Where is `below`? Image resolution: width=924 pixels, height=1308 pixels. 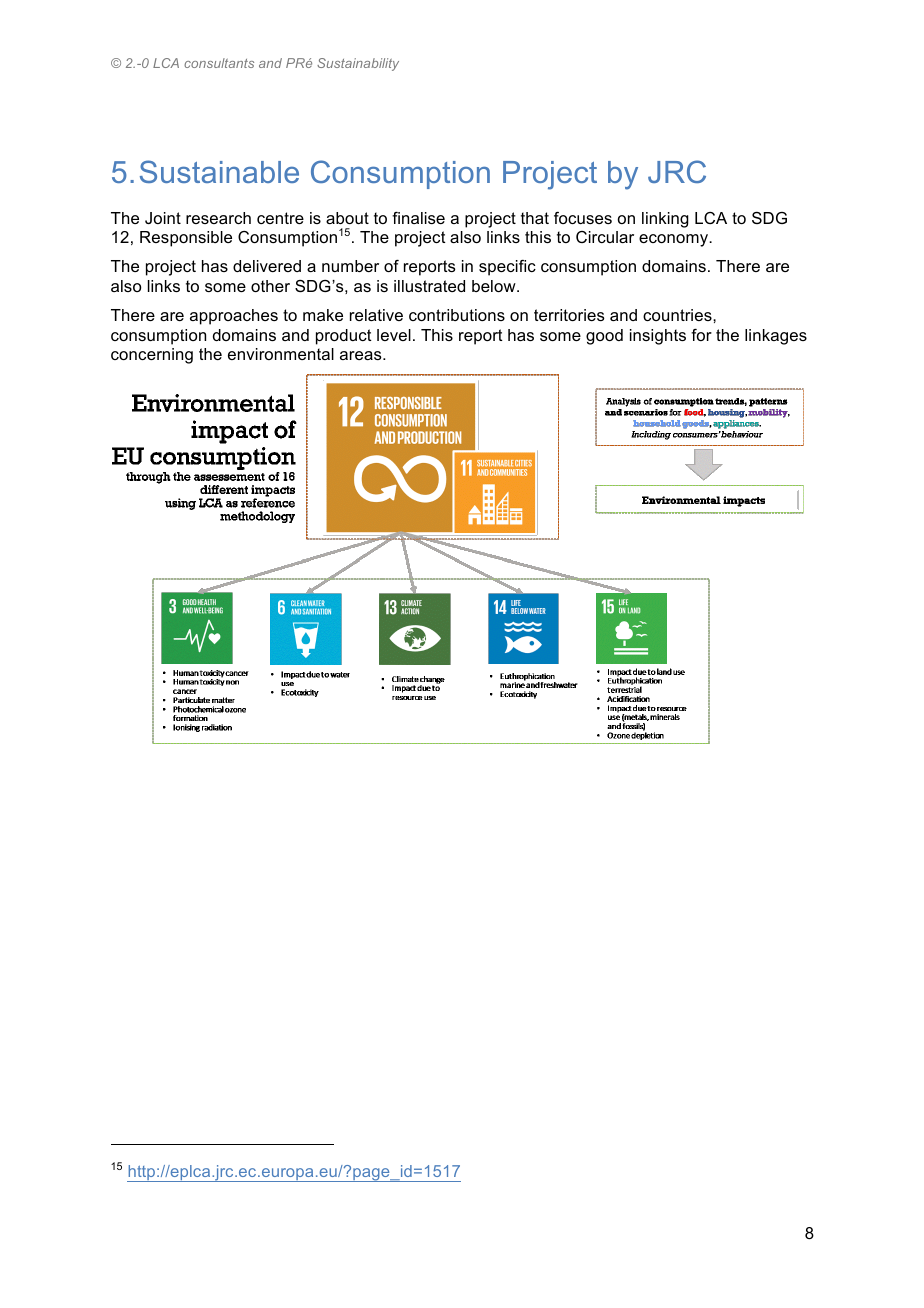 below is located at coordinates (495, 286).
